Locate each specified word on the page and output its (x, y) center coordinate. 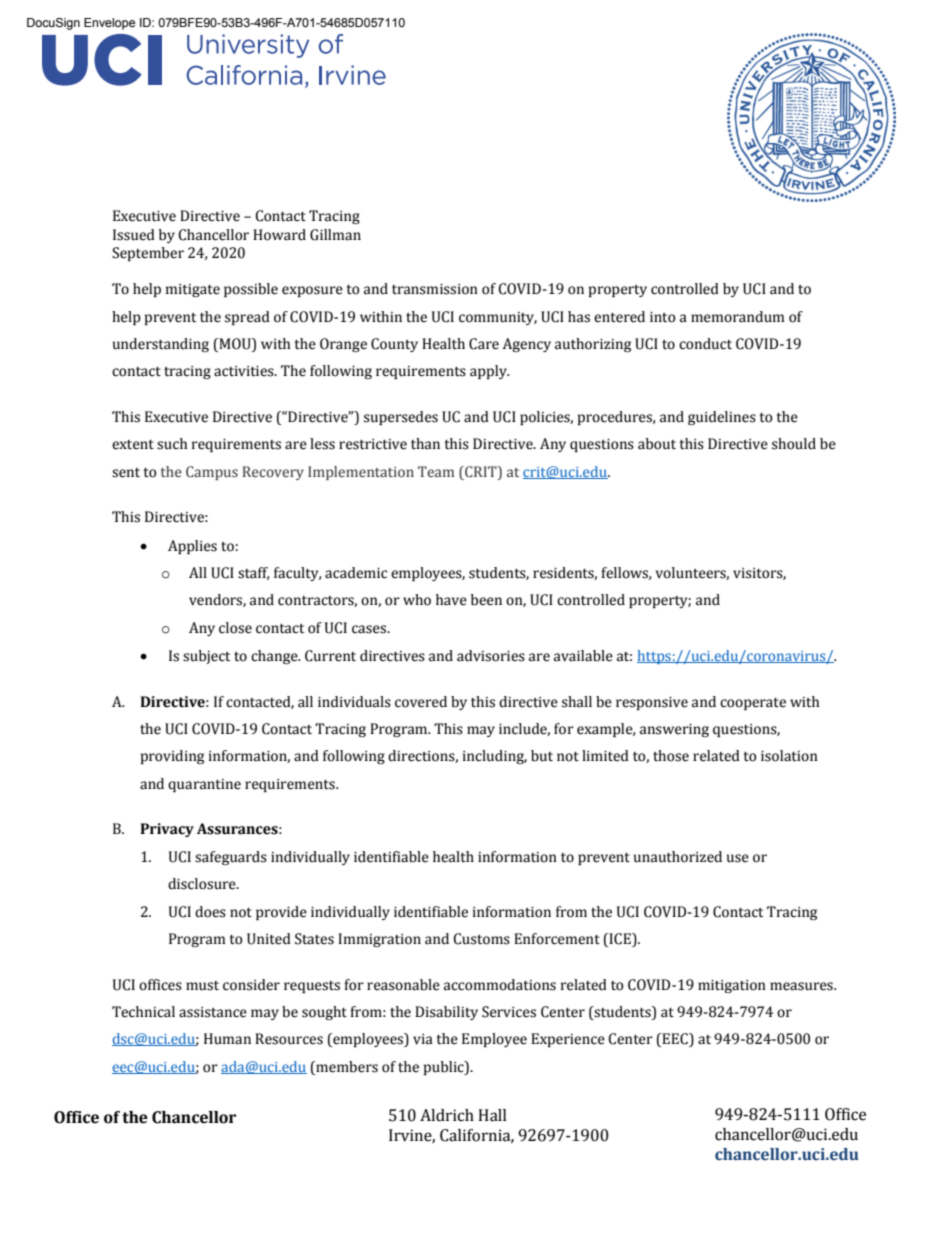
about (657, 444)
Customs (481, 939)
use (738, 858)
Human (227, 1039)
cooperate (753, 704)
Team (436, 471)
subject (206, 657)
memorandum (738, 317)
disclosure (203, 884)
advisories (491, 656)
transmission (435, 289)
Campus (212, 473)
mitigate (193, 290)
